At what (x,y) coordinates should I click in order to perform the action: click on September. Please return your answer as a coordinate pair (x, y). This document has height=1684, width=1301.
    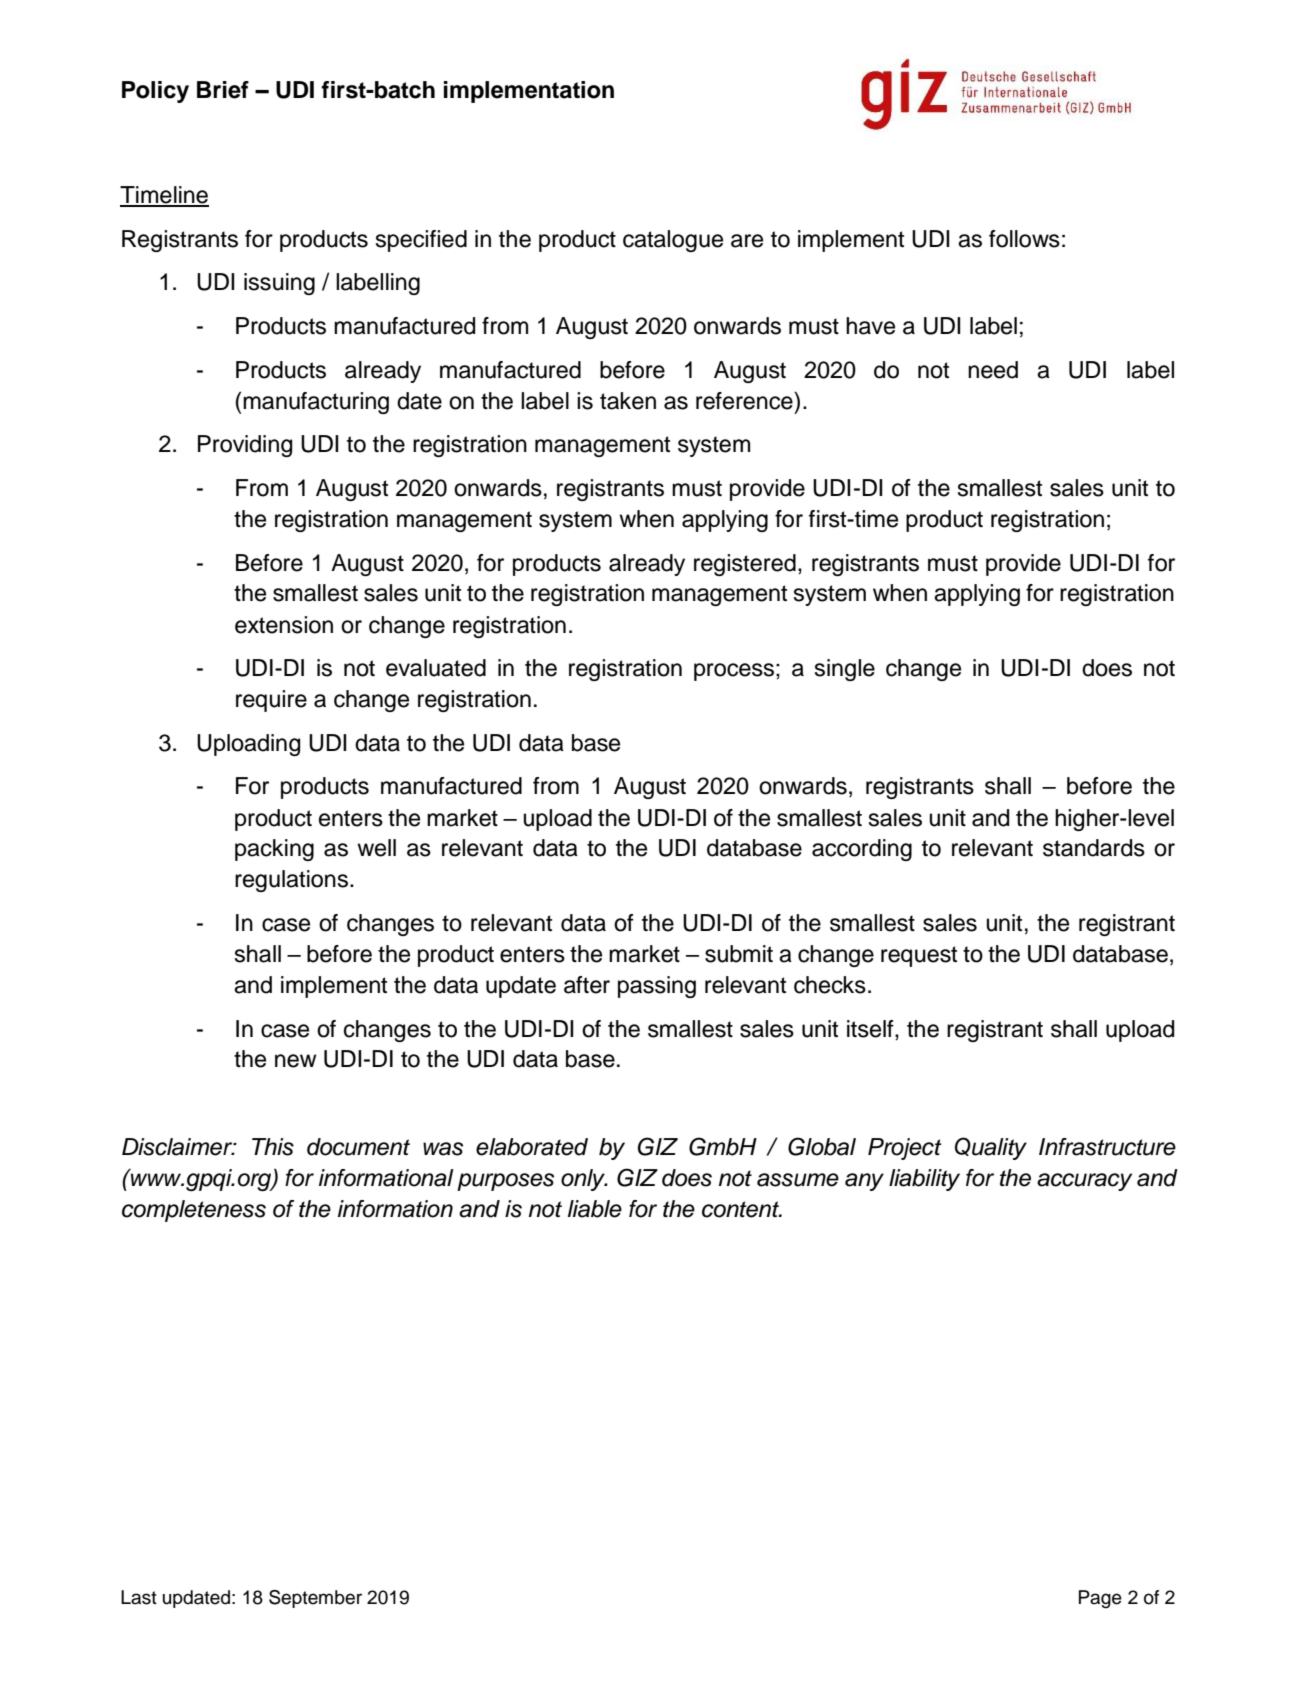
    Looking at the image, I should click on (315, 1599).
